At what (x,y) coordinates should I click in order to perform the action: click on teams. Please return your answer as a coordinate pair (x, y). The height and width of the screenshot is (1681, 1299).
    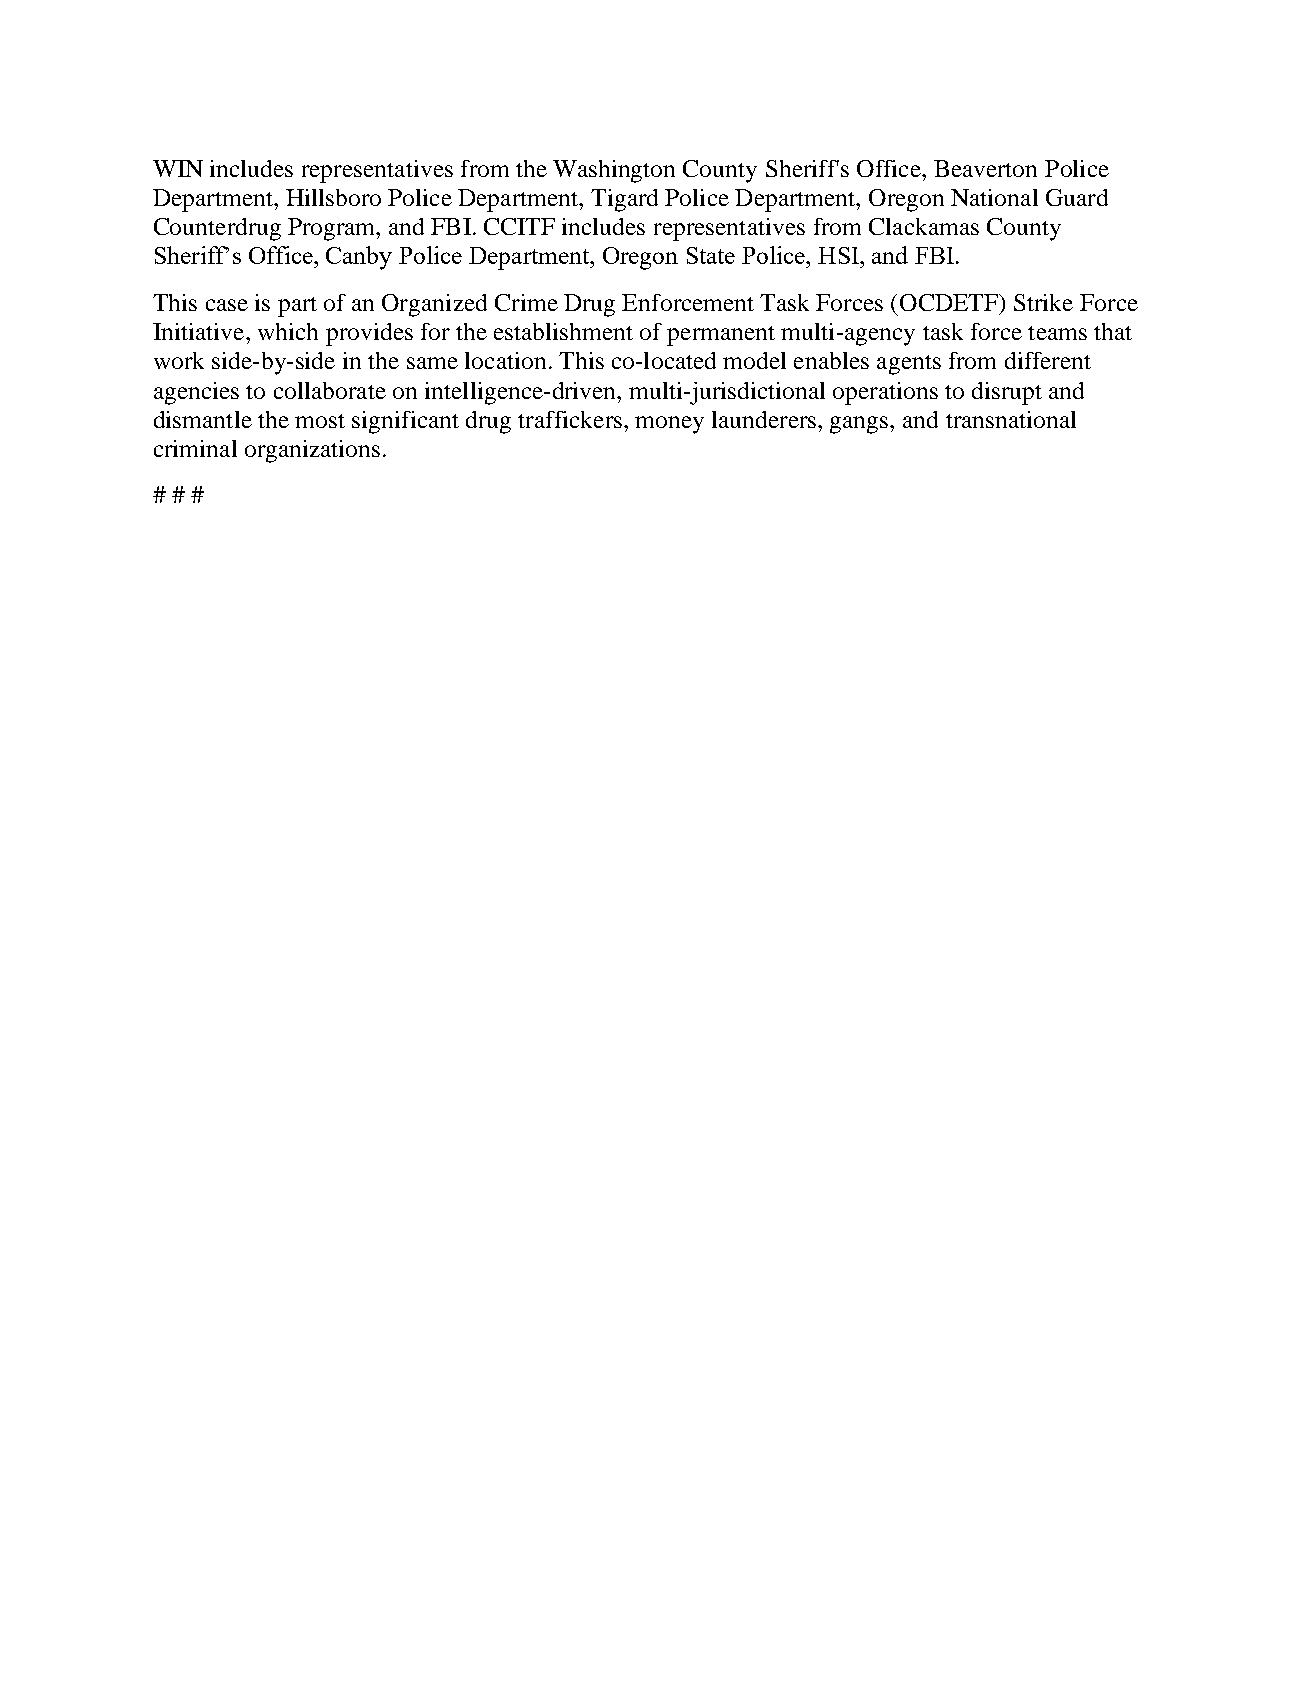
    Looking at the image, I should click on (1057, 333).
